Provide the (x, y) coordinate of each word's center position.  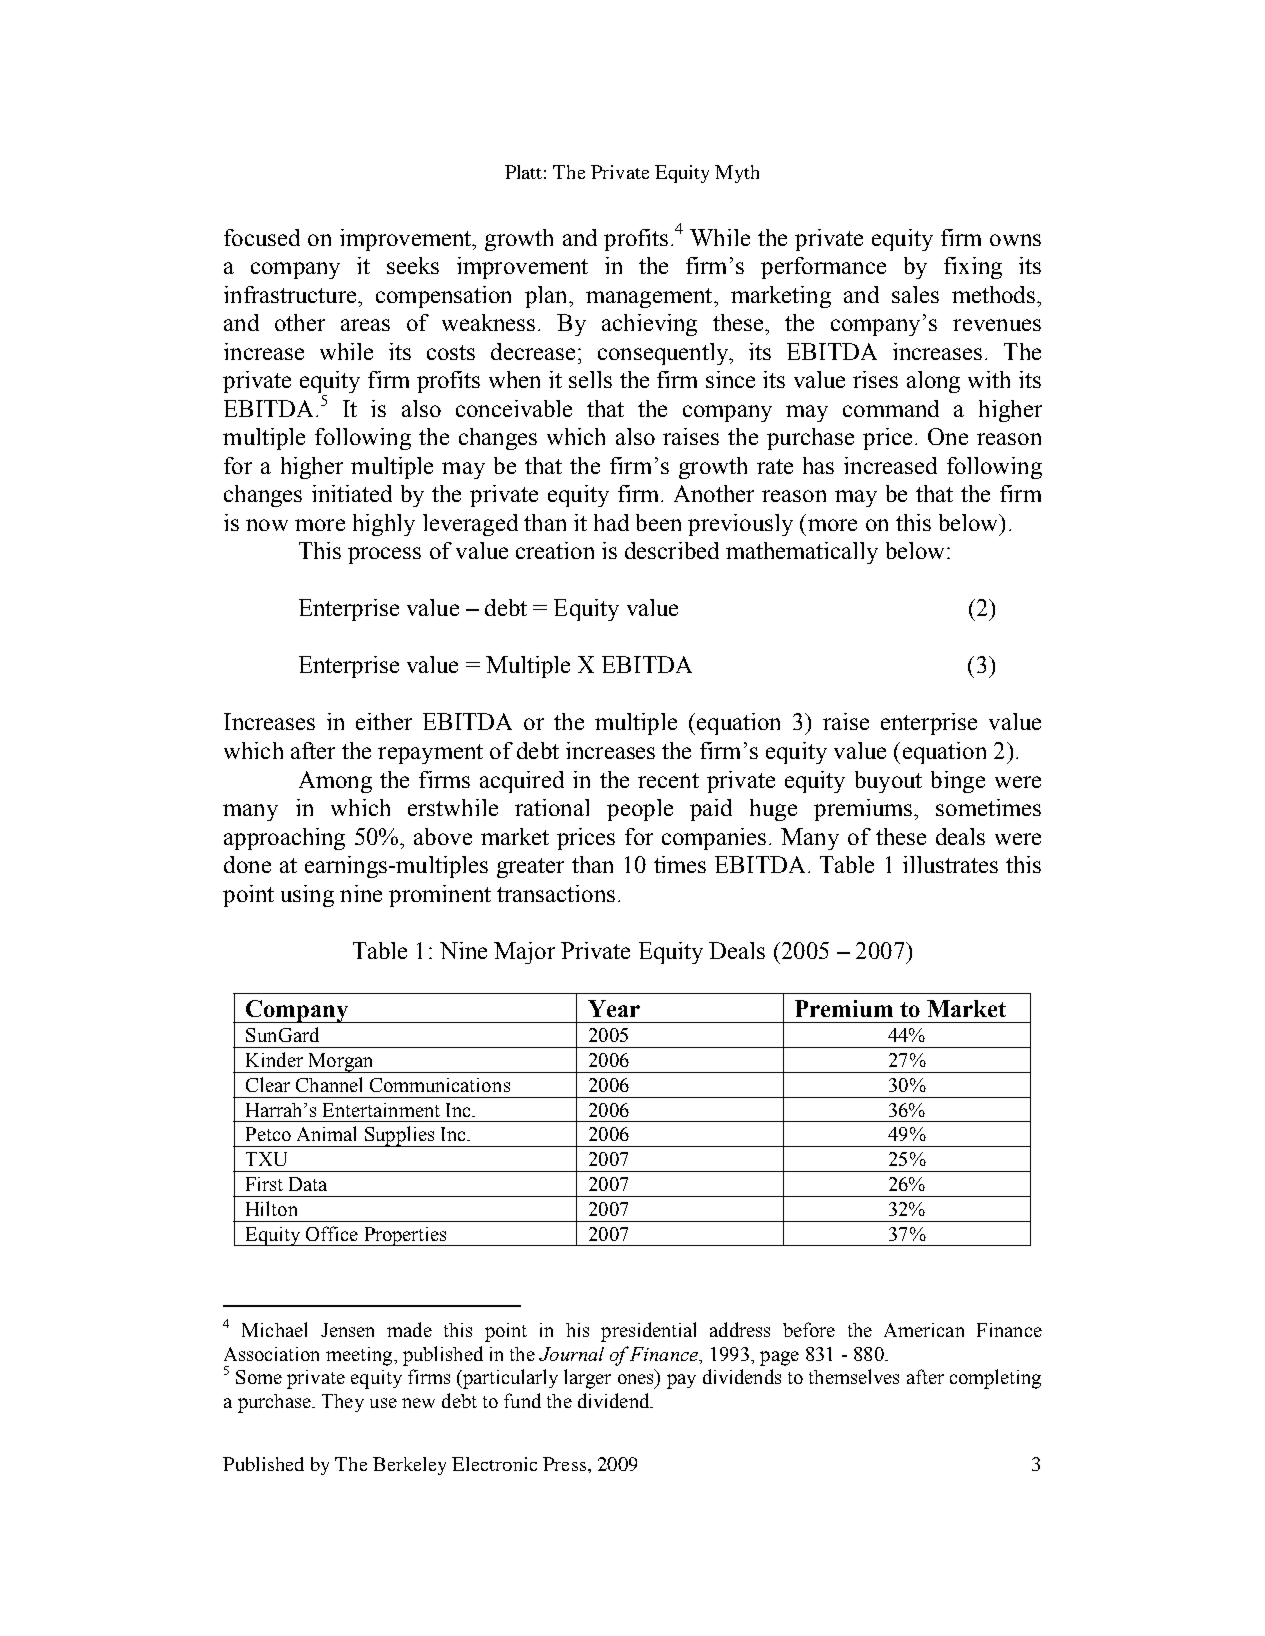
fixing (973, 268)
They (343, 1403)
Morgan (341, 1063)
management (650, 298)
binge (958, 782)
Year (614, 1008)
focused (262, 237)
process (384, 555)
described (672, 550)
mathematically (802, 553)
